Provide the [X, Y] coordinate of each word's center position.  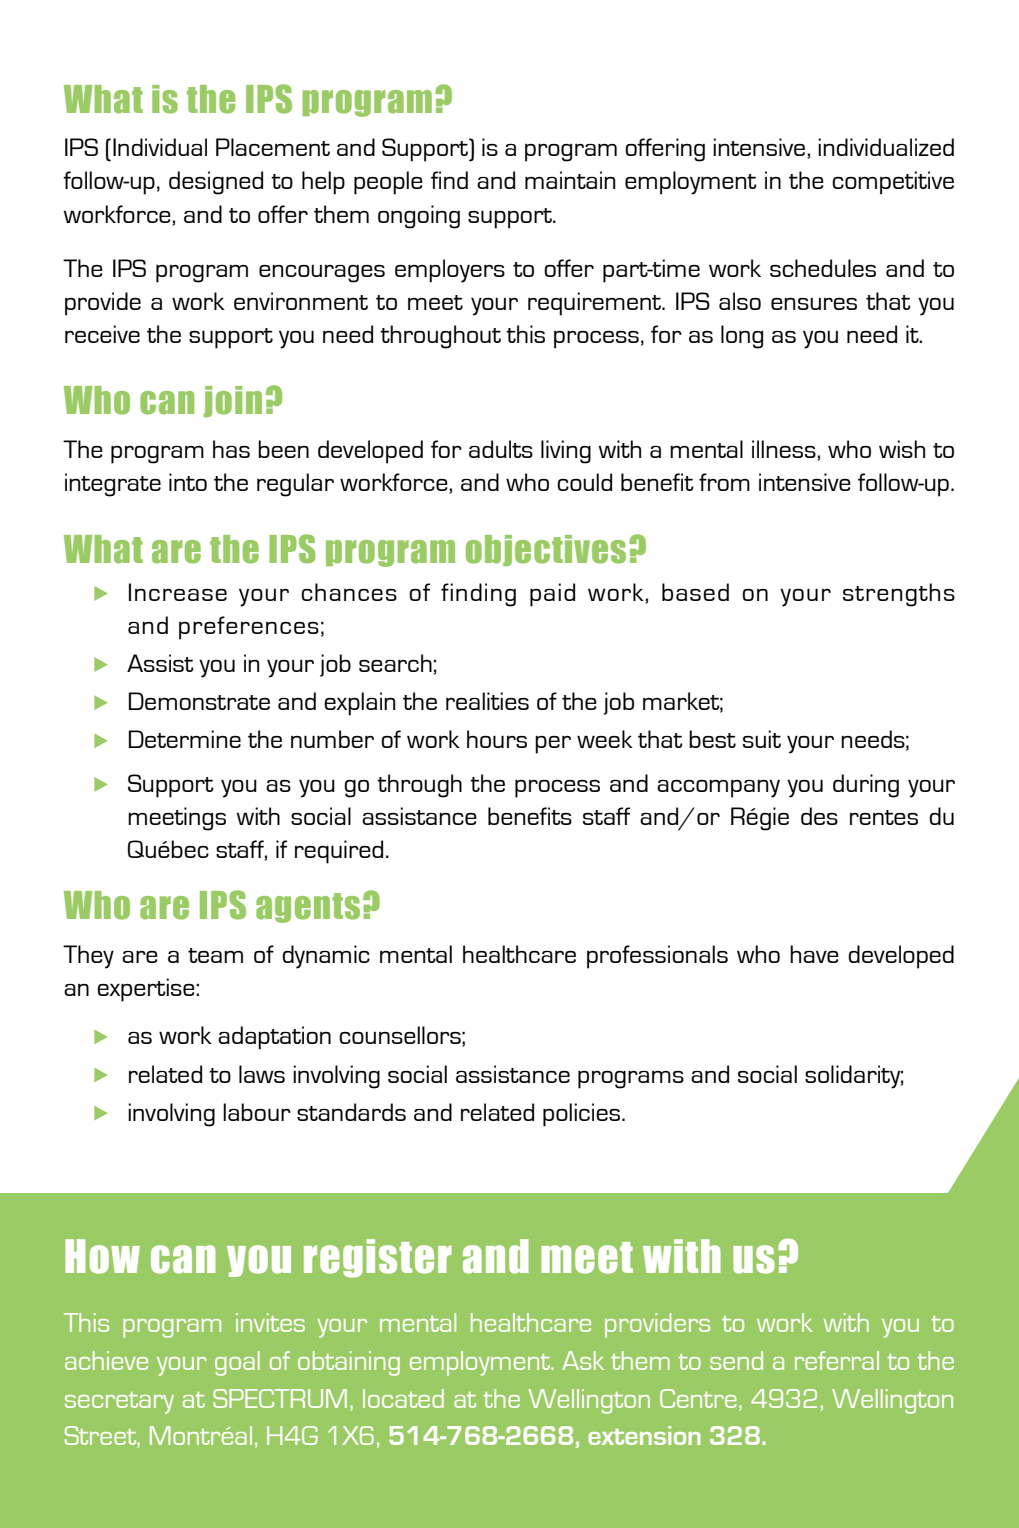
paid [552, 595]
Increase [178, 592]
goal [237, 1363]
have [814, 954]
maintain [570, 180]
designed [216, 183]
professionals [657, 957]
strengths [899, 595]
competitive [893, 183]
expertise [147, 990]
